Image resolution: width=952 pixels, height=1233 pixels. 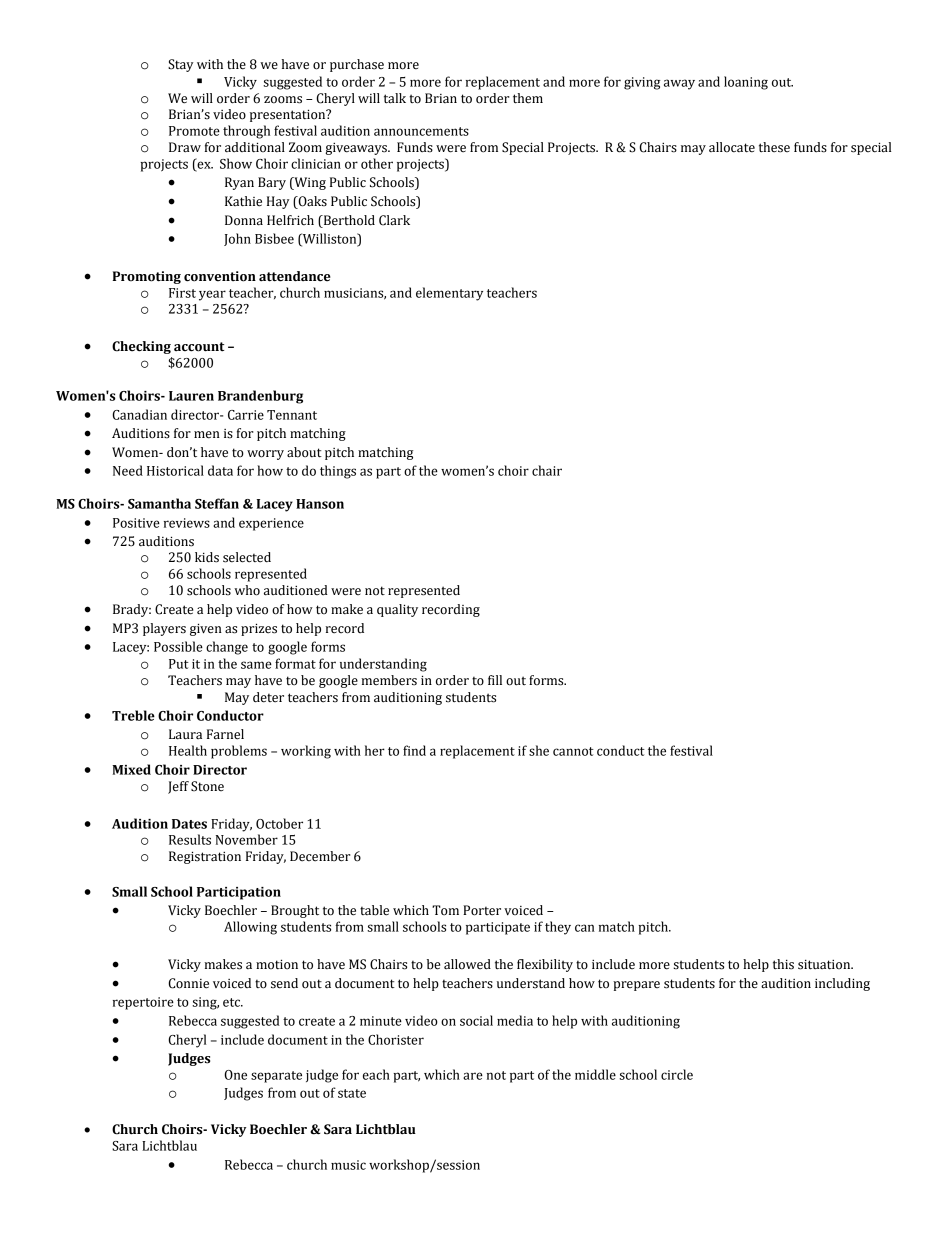 What do you see at coordinates (260, 397) in the document?
I see `Brandenburg` at bounding box center [260, 397].
